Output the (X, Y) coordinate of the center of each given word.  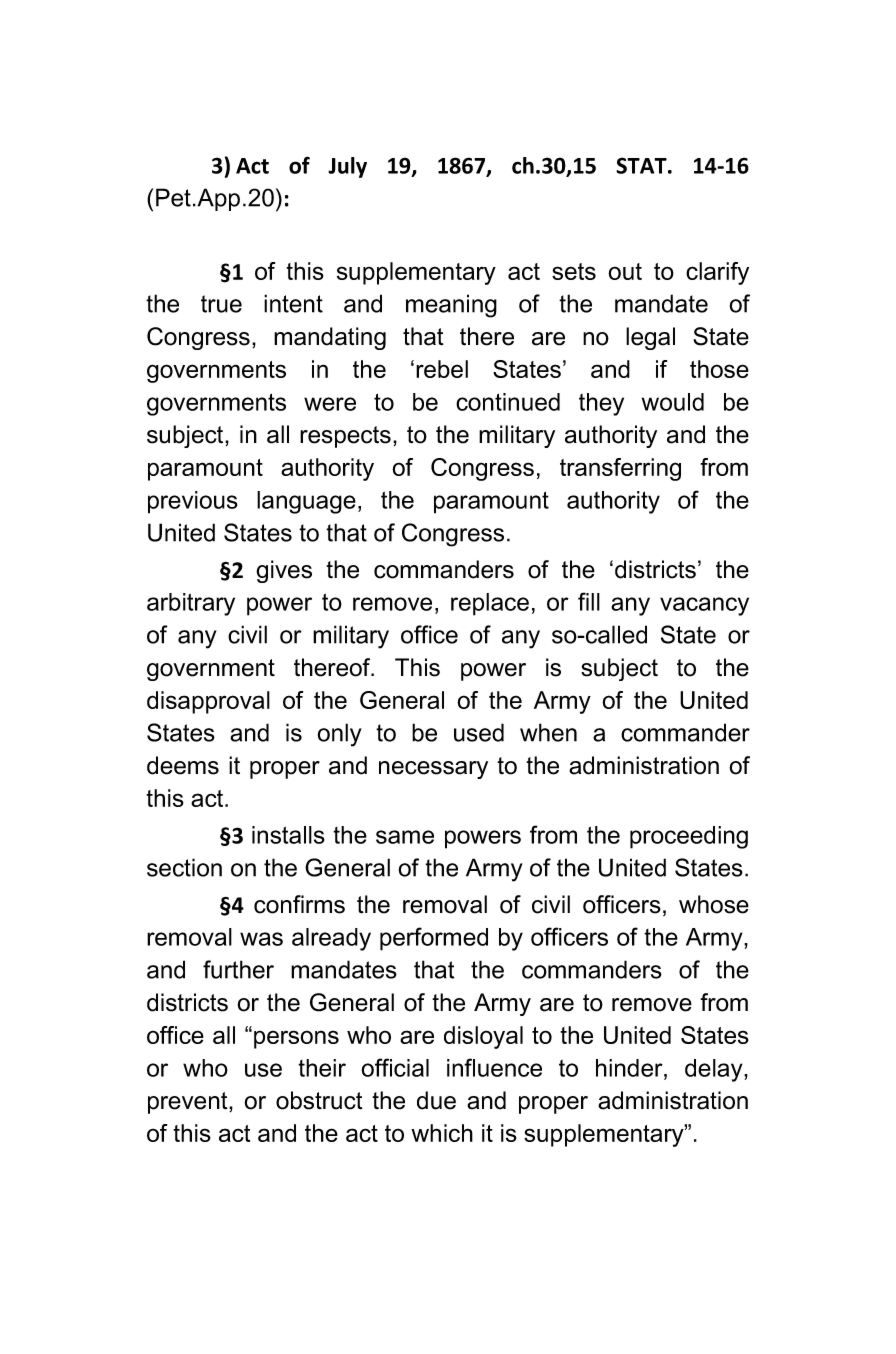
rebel (442, 369)
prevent (189, 1103)
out (625, 271)
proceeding (689, 837)
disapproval (208, 702)
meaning (451, 306)
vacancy (704, 606)
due (436, 1100)
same (405, 837)
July (347, 167)
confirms (299, 904)
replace (490, 604)
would (673, 402)
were (330, 404)
